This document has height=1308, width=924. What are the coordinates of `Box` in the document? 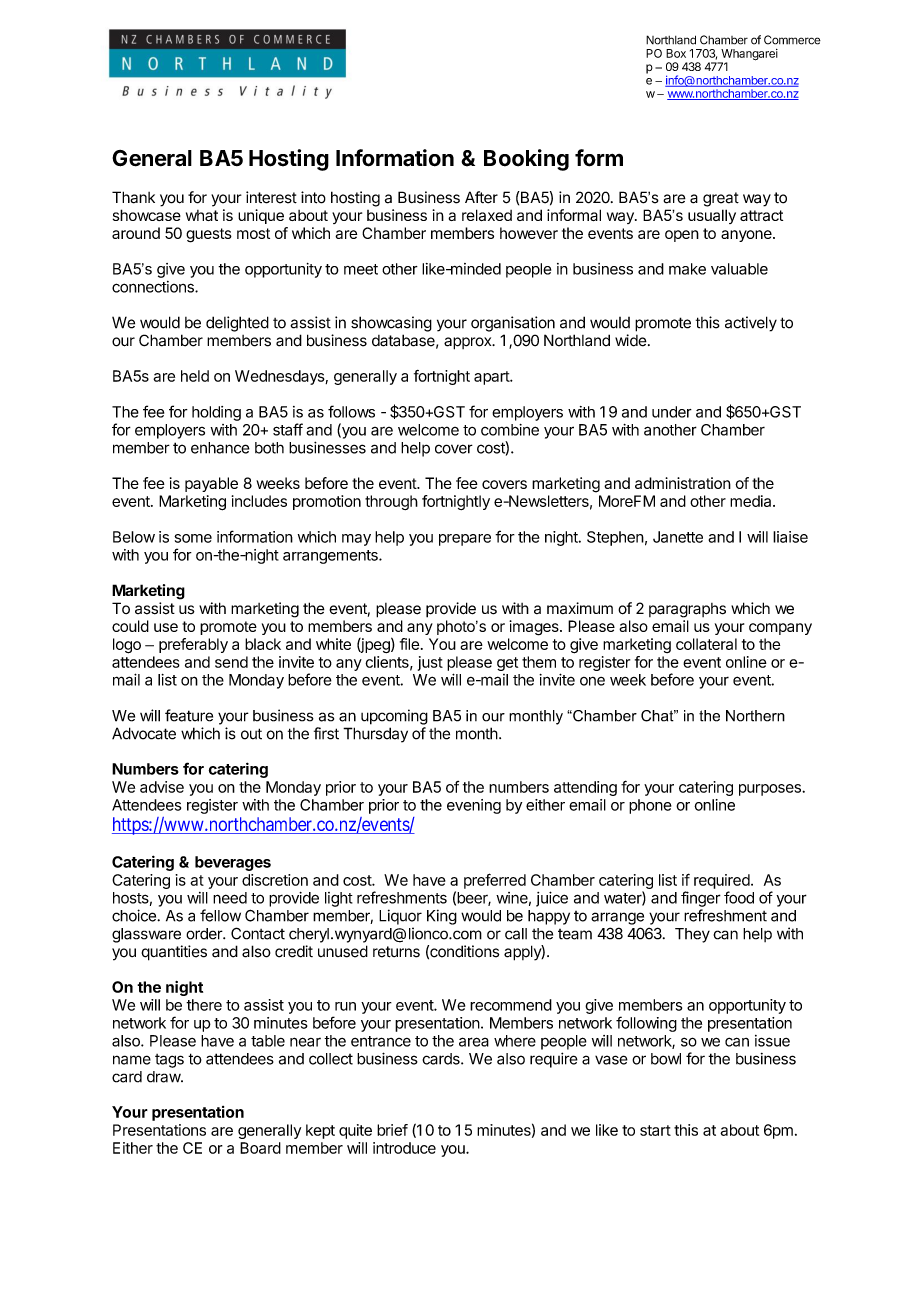 It's located at (676, 53).
